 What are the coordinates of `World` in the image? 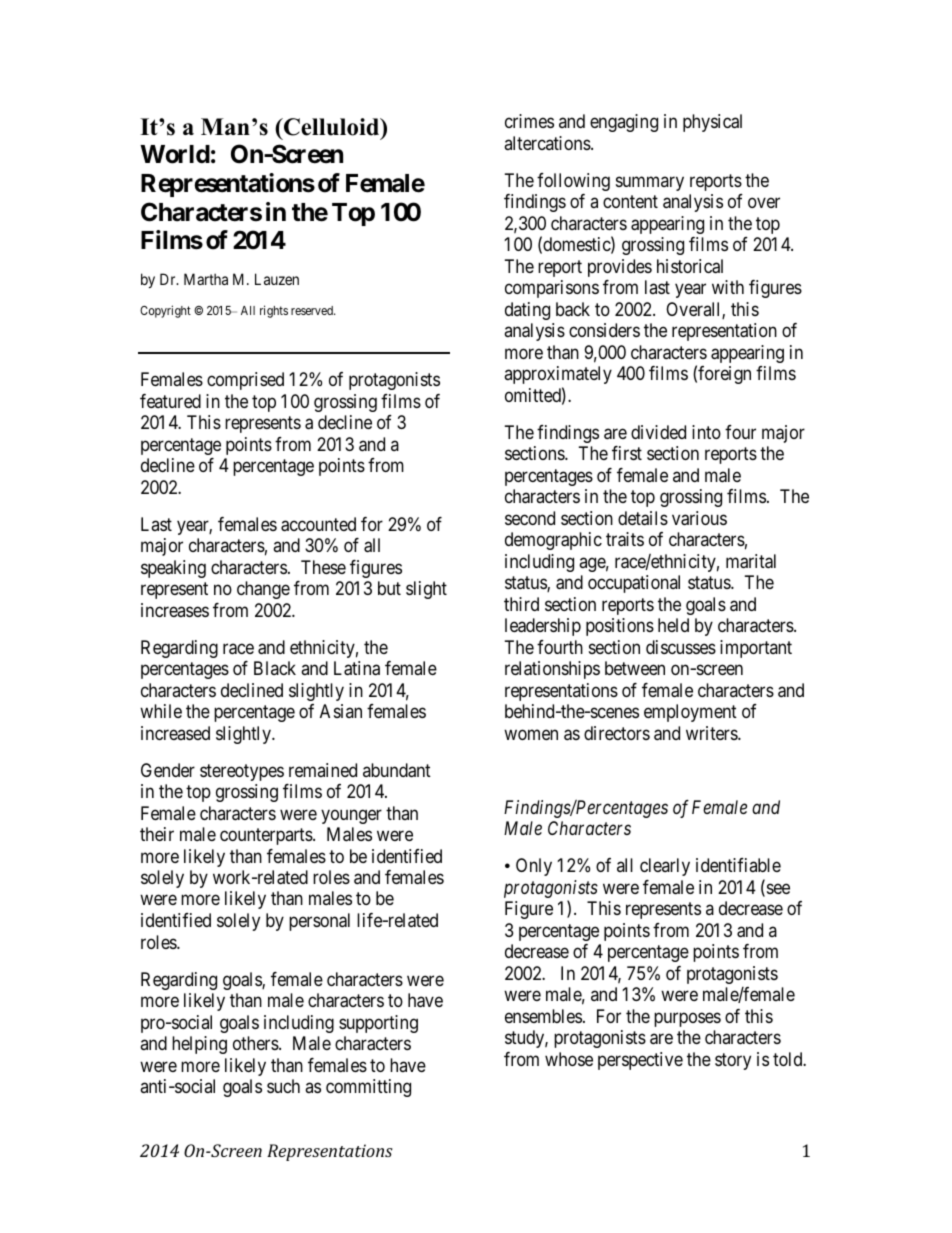 It's located at (175, 154).
